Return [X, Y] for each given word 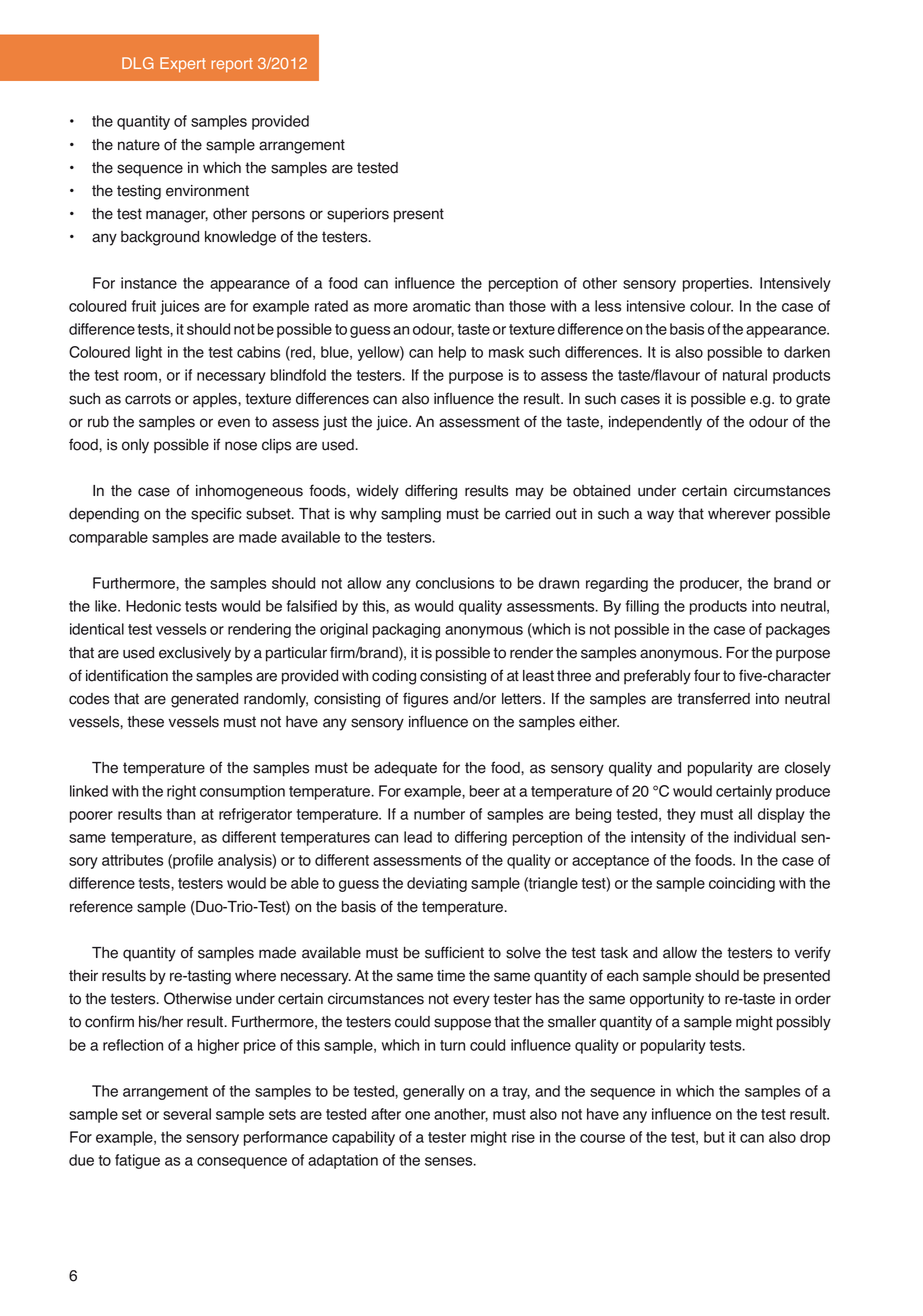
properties [717, 284]
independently [655, 423]
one [417, 1115]
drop [815, 1138]
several [187, 1114]
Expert [183, 64]
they [681, 815]
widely [377, 492]
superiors [358, 215]
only [135, 446]
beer [485, 791]
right [181, 792]
